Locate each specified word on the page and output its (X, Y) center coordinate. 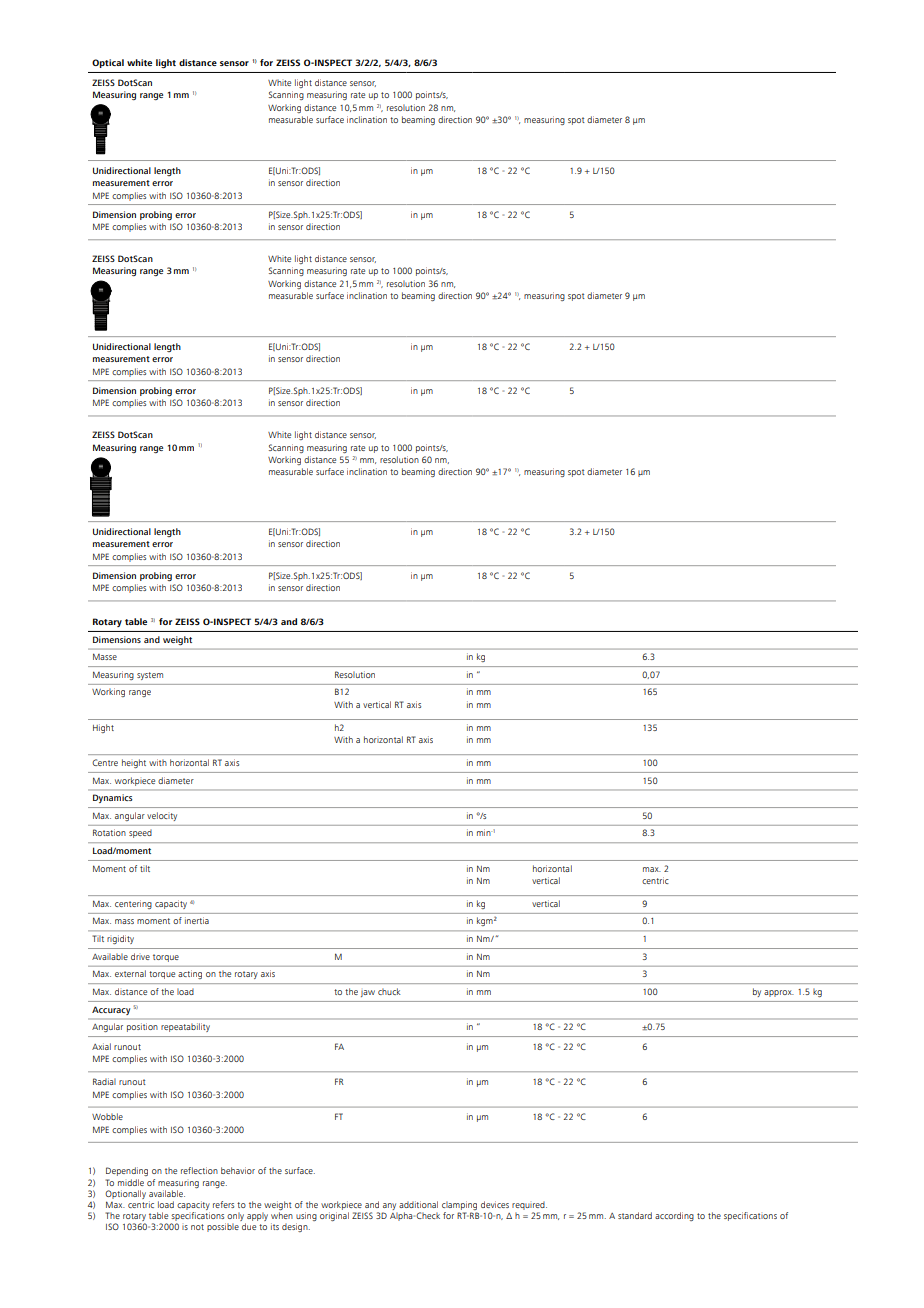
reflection (199, 1170)
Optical (108, 63)
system (150, 676)
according (674, 1216)
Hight (103, 728)
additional (418, 1204)
